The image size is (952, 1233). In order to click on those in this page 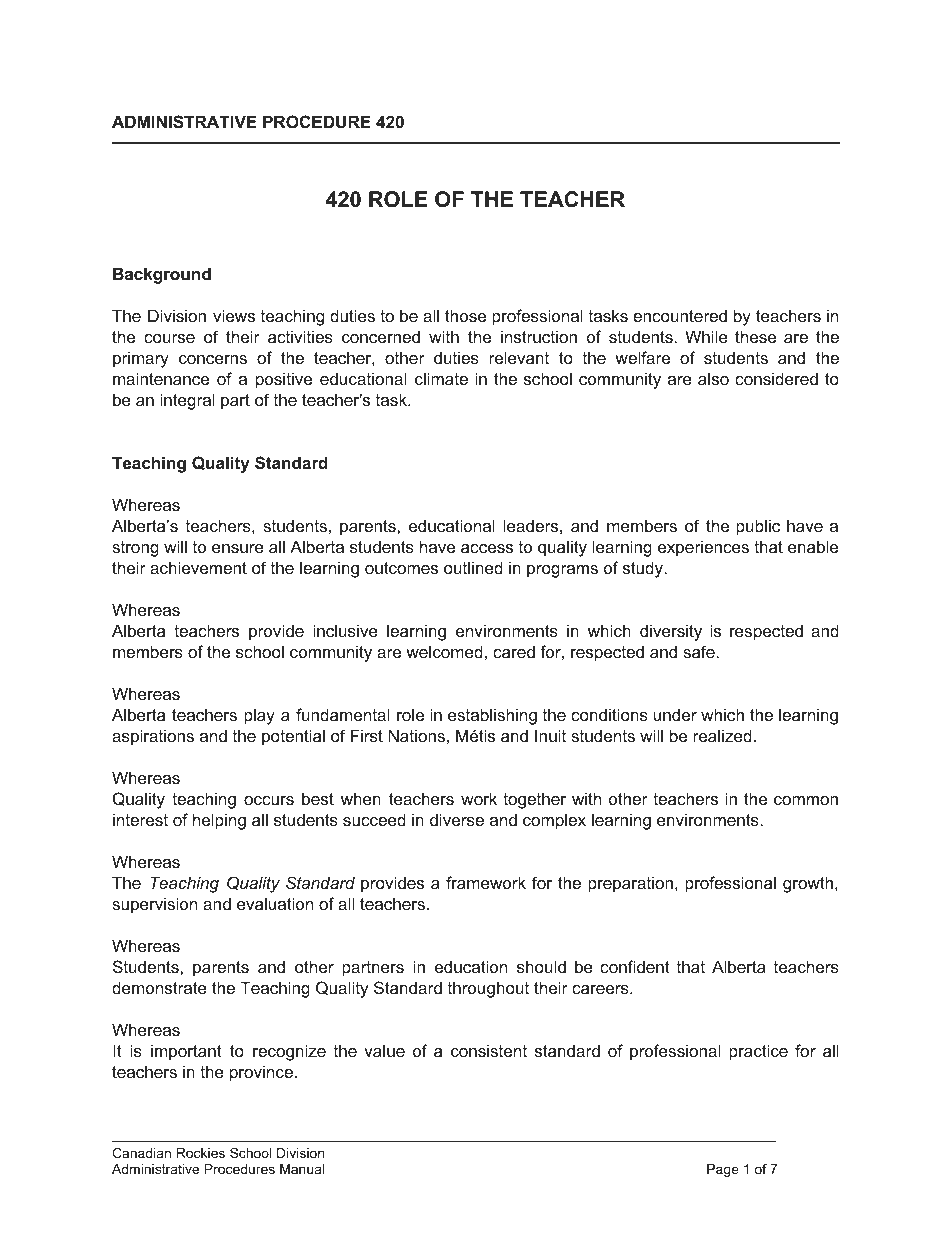, I will do `click(465, 315)`.
